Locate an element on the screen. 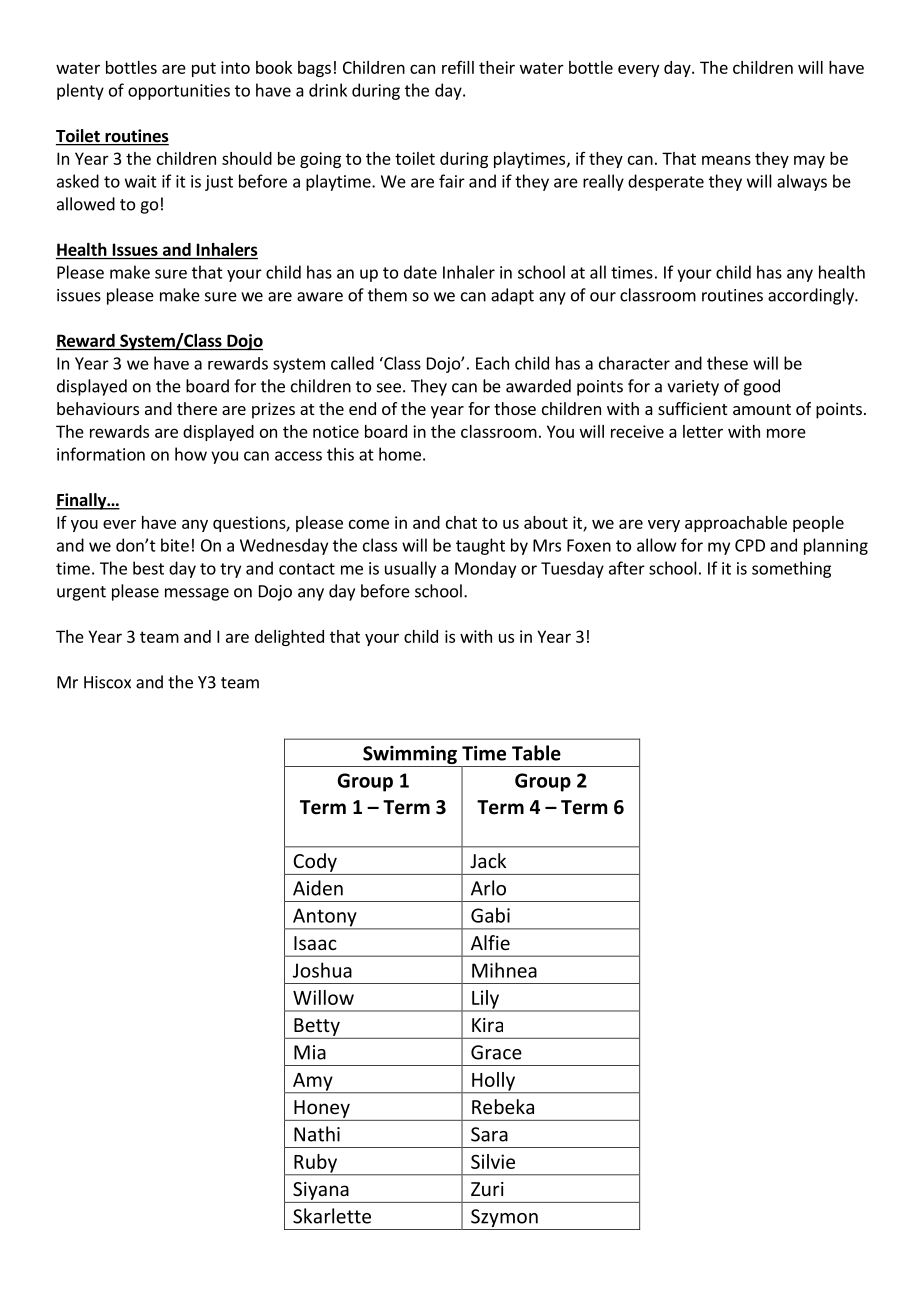  Ruby is located at coordinates (315, 1164).
